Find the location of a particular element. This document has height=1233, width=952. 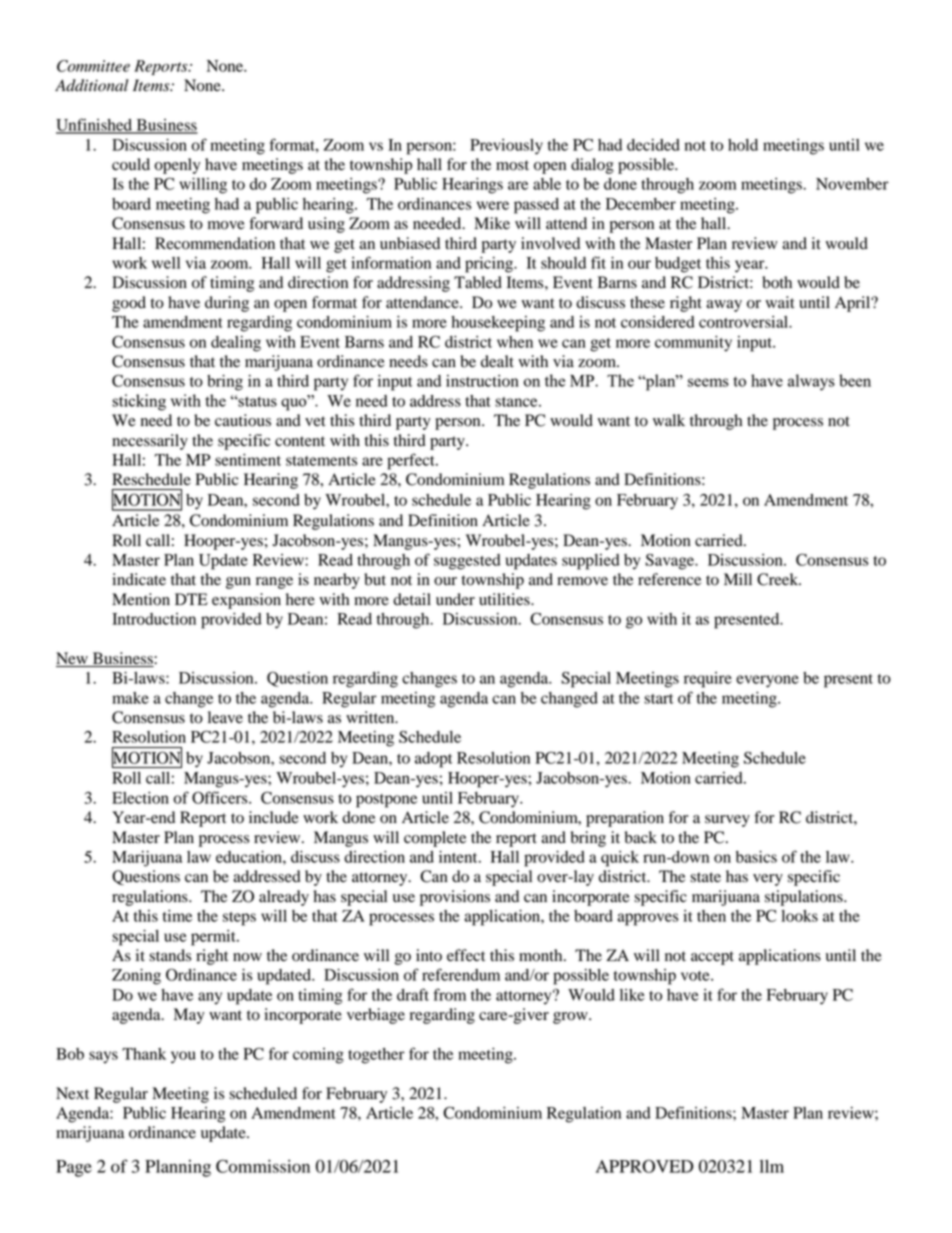

Additional is located at coordinates (91, 85).
